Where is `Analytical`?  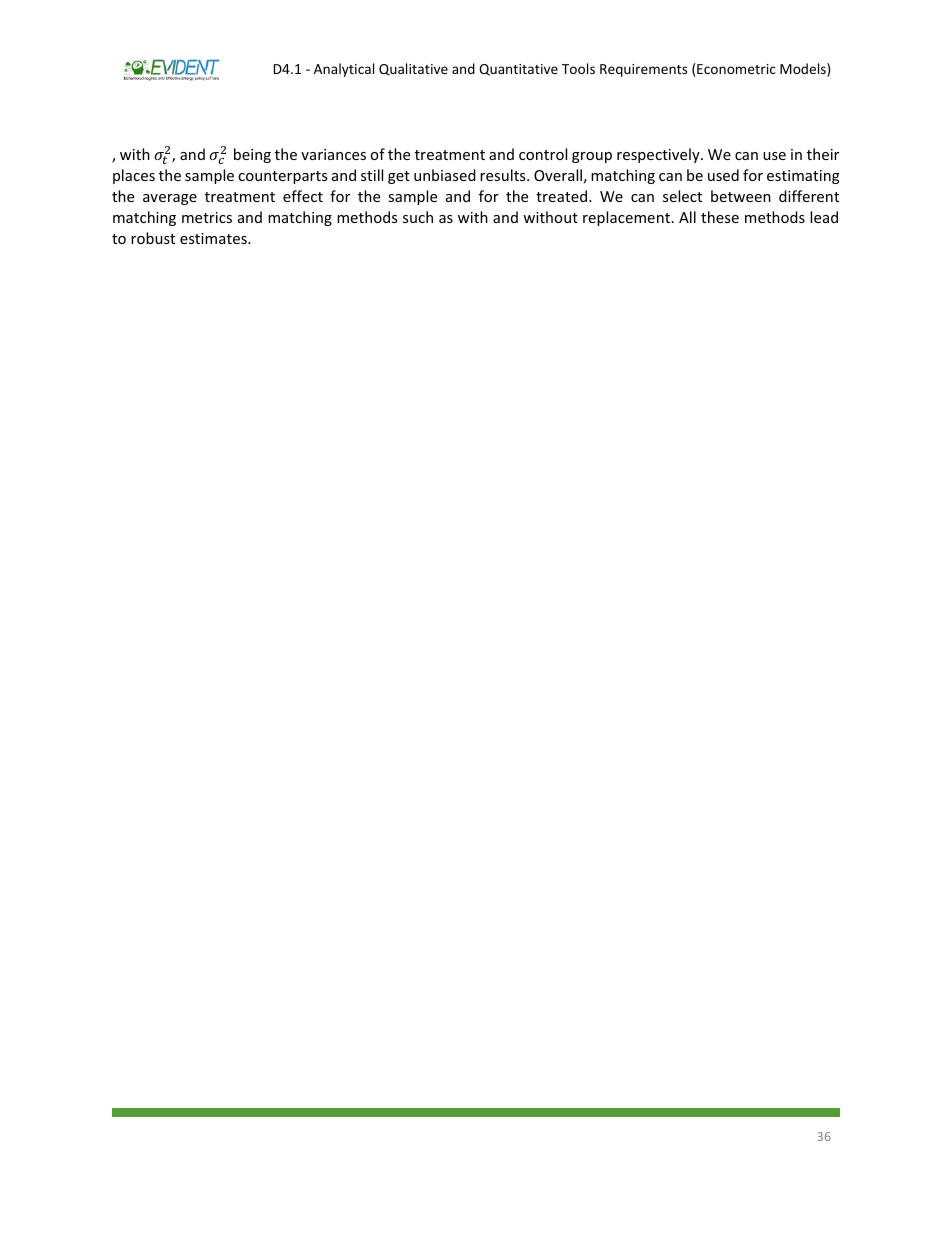
Analytical is located at coordinates (344, 70).
